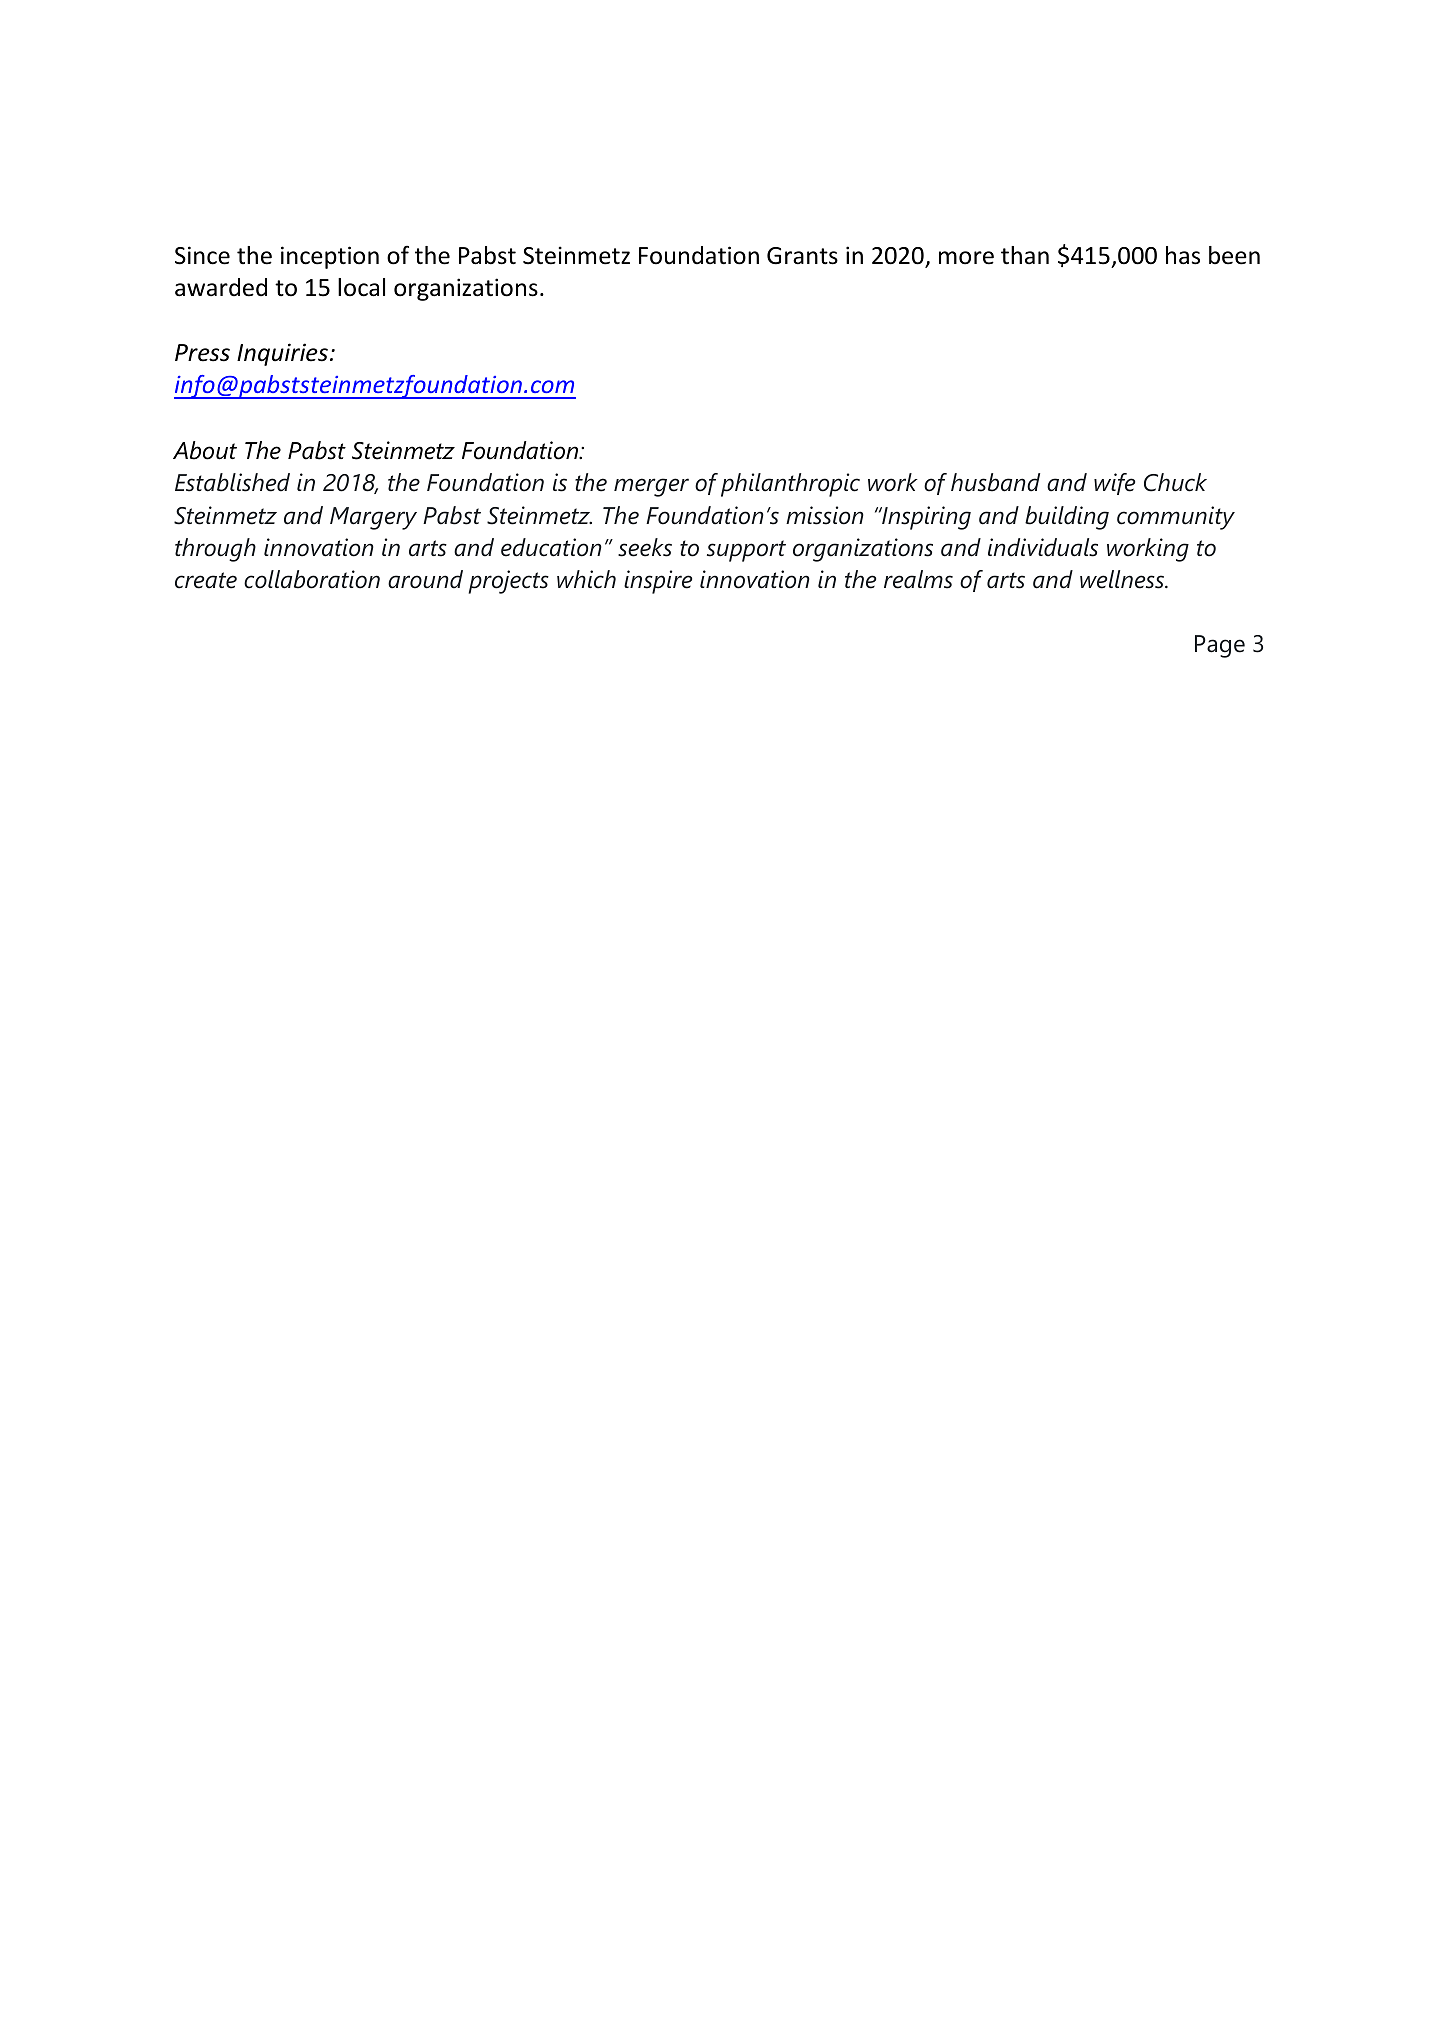 This document has width=1439, height=2035. I want to click on inspire, so click(658, 582).
